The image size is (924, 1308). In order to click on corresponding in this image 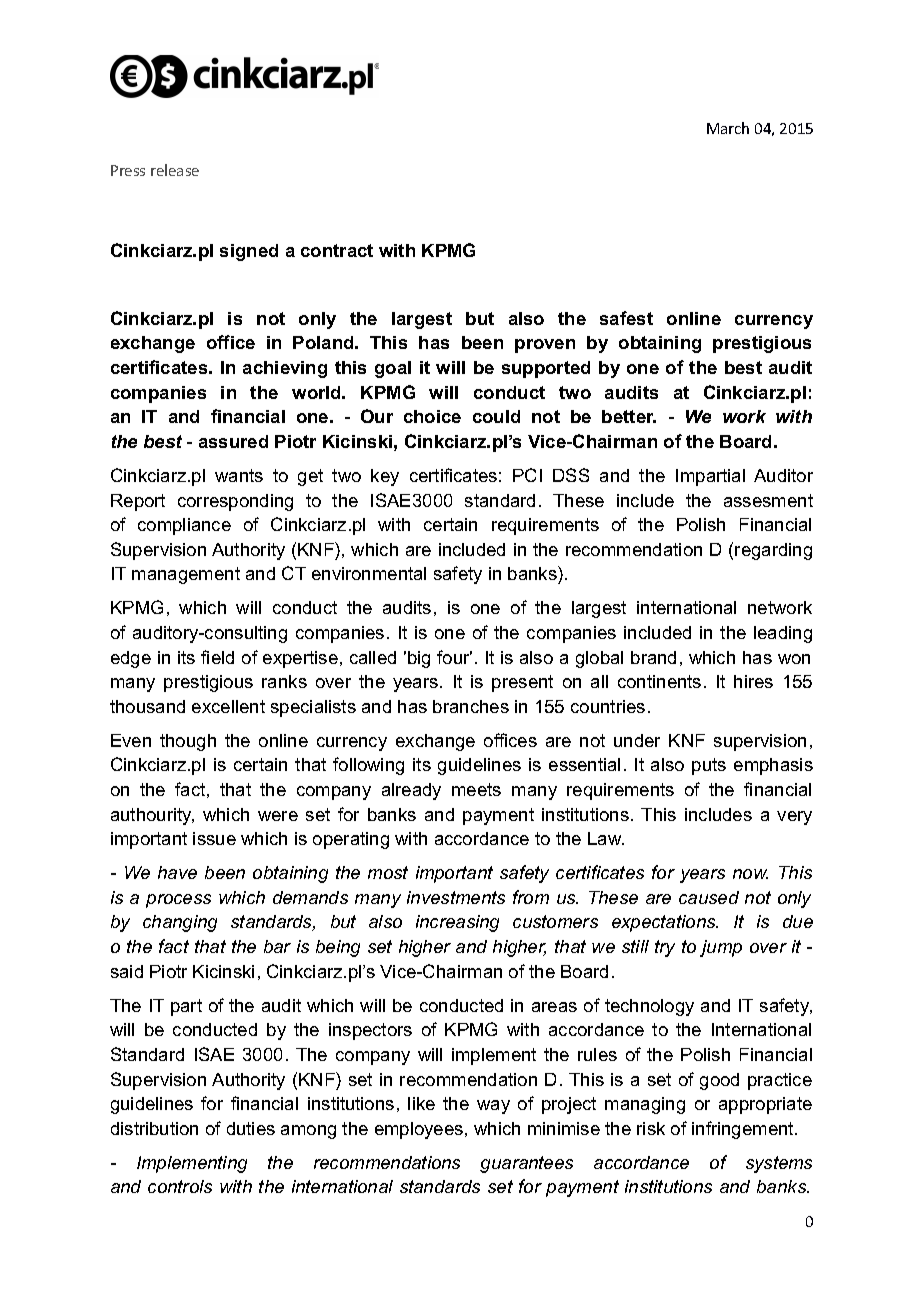, I will do `click(235, 502)`.
